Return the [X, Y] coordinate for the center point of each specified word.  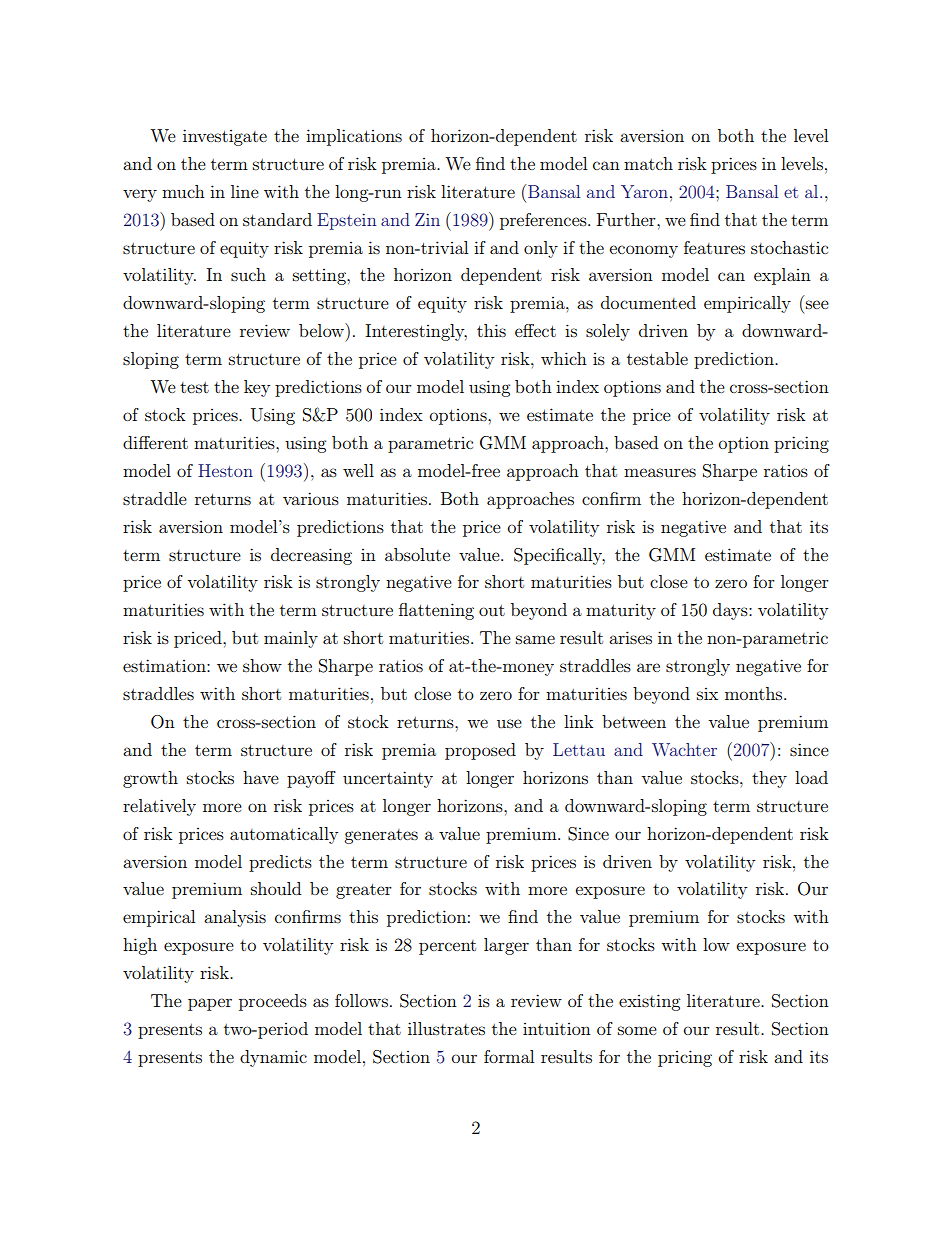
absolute [417, 554]
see [817, 304]
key [257, 388]
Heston [225, 470]
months [755, 693]
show [262, 665]
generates [381, 836]
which [564, 358]
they [769, 779]
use [509, 723]
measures [660, 472]
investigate [225, 137]
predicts [280, 863]
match [648, 163]
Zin [427, 219]
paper [210, 1004]
